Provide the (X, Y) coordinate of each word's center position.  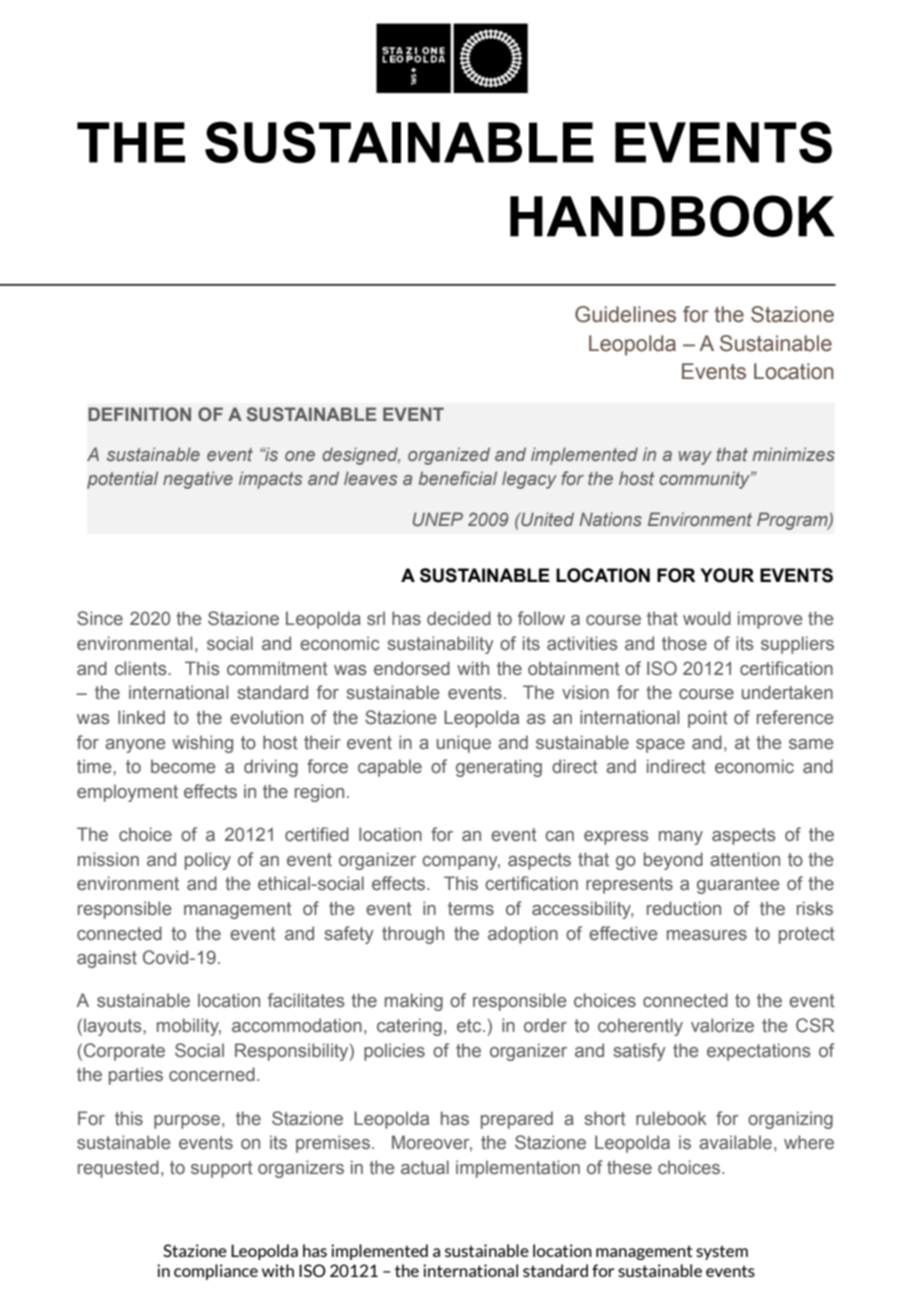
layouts (114, 1027)
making (414, 1002)
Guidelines (625, 314)
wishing (202, 744)
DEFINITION (139, 414)
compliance (216, 1272)
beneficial (457, 478)
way (695, 458)
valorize (722, 1025)
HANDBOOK (672, 216)
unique (464, 744)
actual (425, 1167)
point (708, 719)
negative (198, 480)
